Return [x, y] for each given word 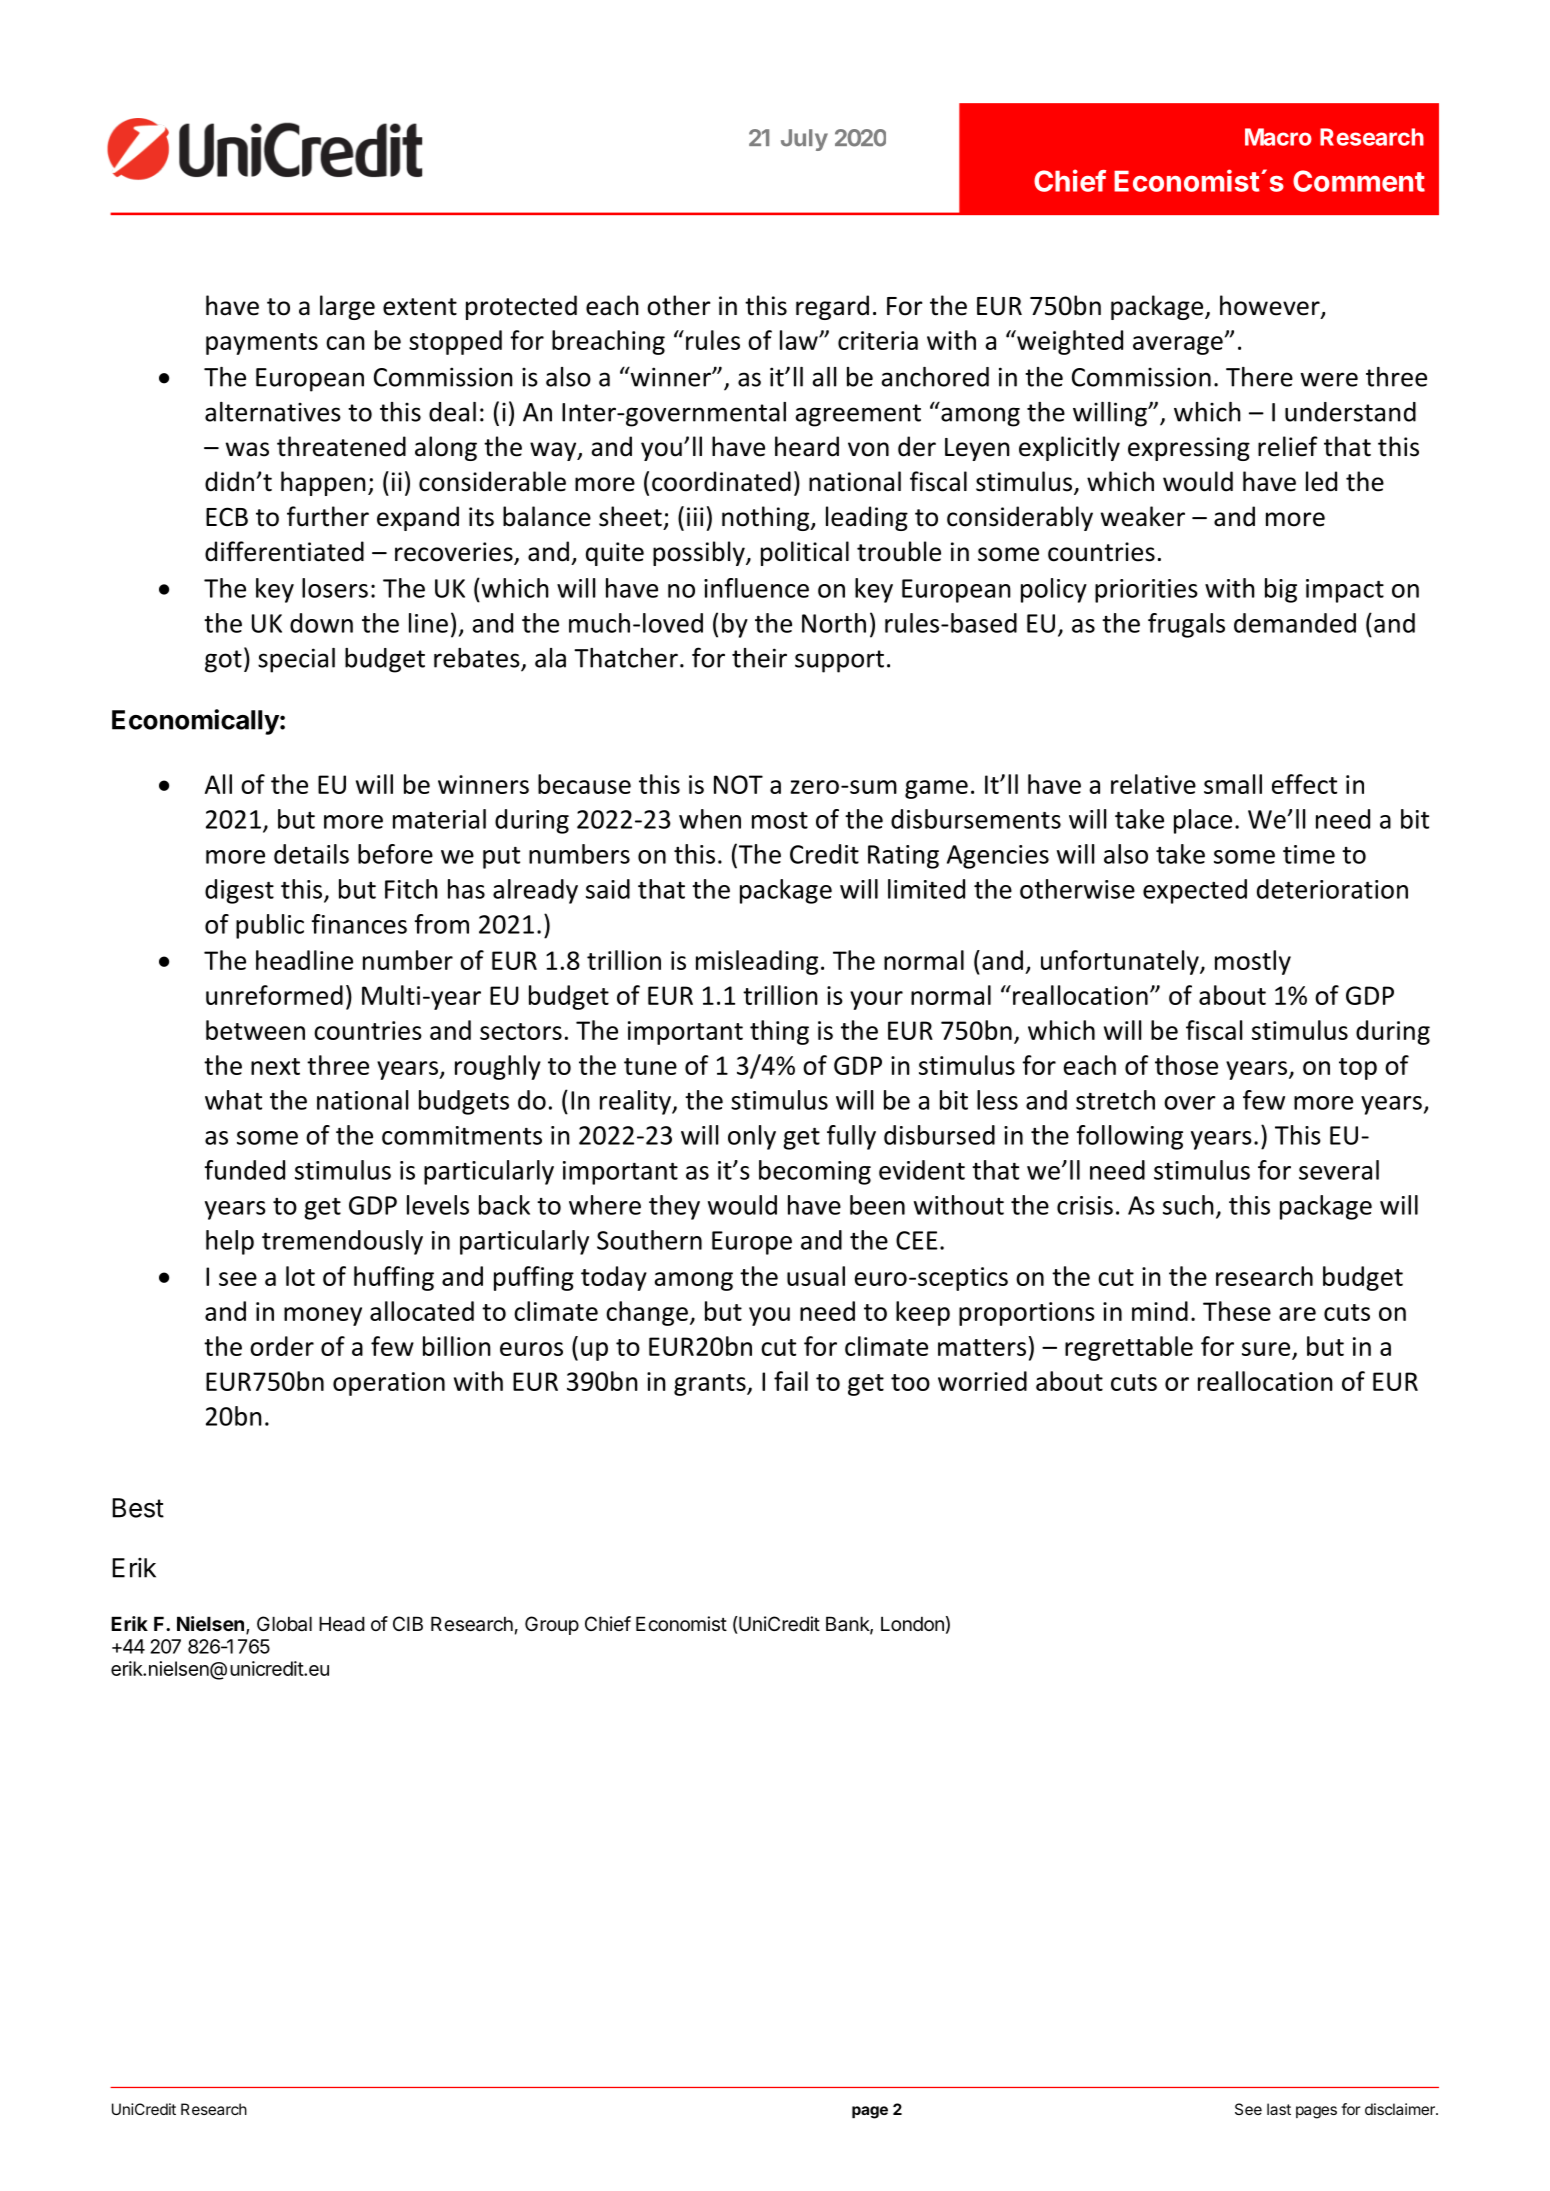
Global [284, 1624]
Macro [1278, 137]
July [804, 140]
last [1279, 2109]
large [347, 307]
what [233, 1100]
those [1186, 1065]
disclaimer [1401, 2109]
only [752, 1137]
